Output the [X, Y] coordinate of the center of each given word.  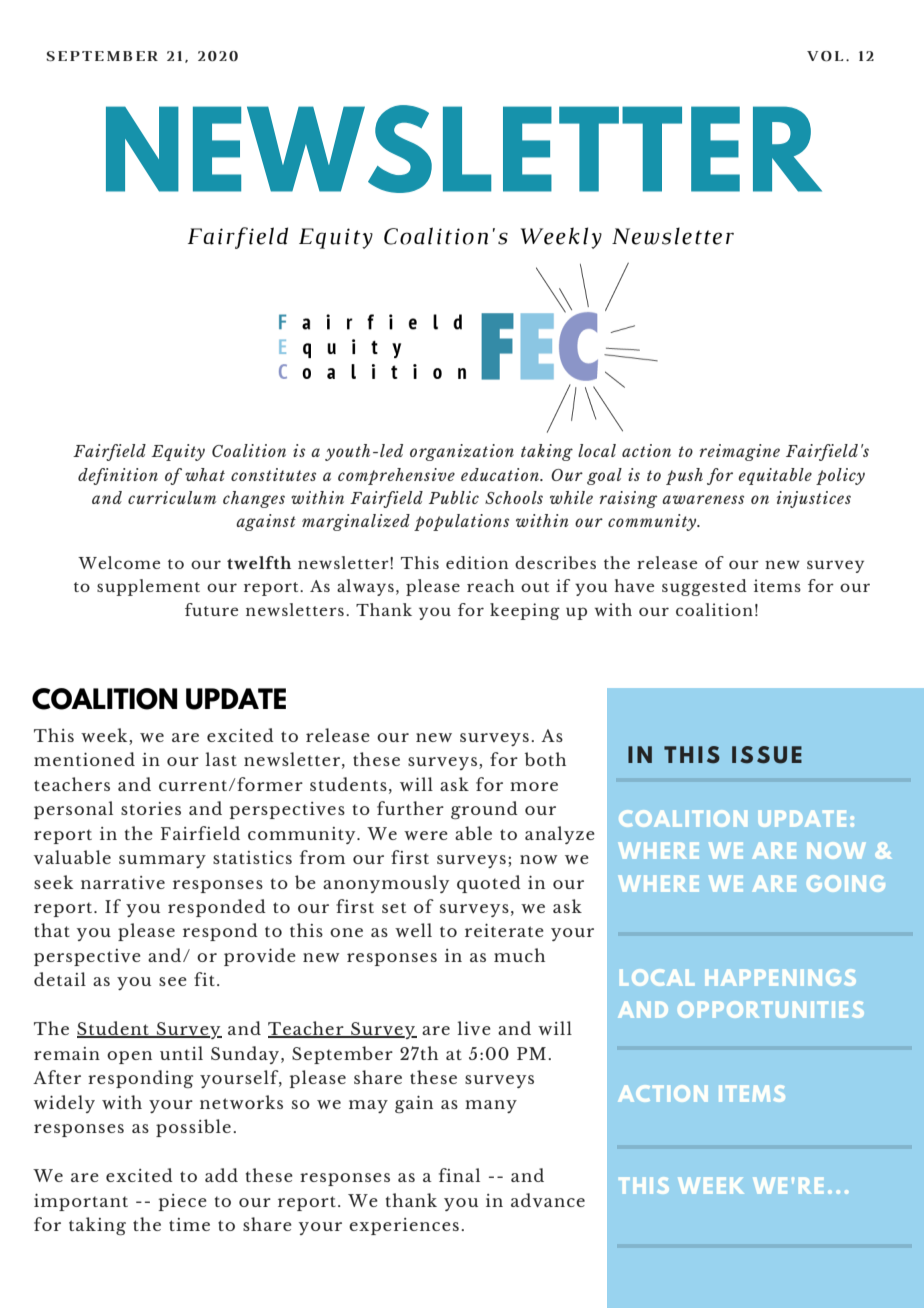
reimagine [740, 452]
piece [183, 1202]
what [205, 474]
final [459, 1175]
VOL [825, 56]
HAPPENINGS [780, 977]
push [684, 476]
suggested [704, 587]
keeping [525, 611]
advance [548, 1200]
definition [118, 476]
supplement [148, 587]
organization [462, 452]
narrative [123, 882]
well [413, 930]
